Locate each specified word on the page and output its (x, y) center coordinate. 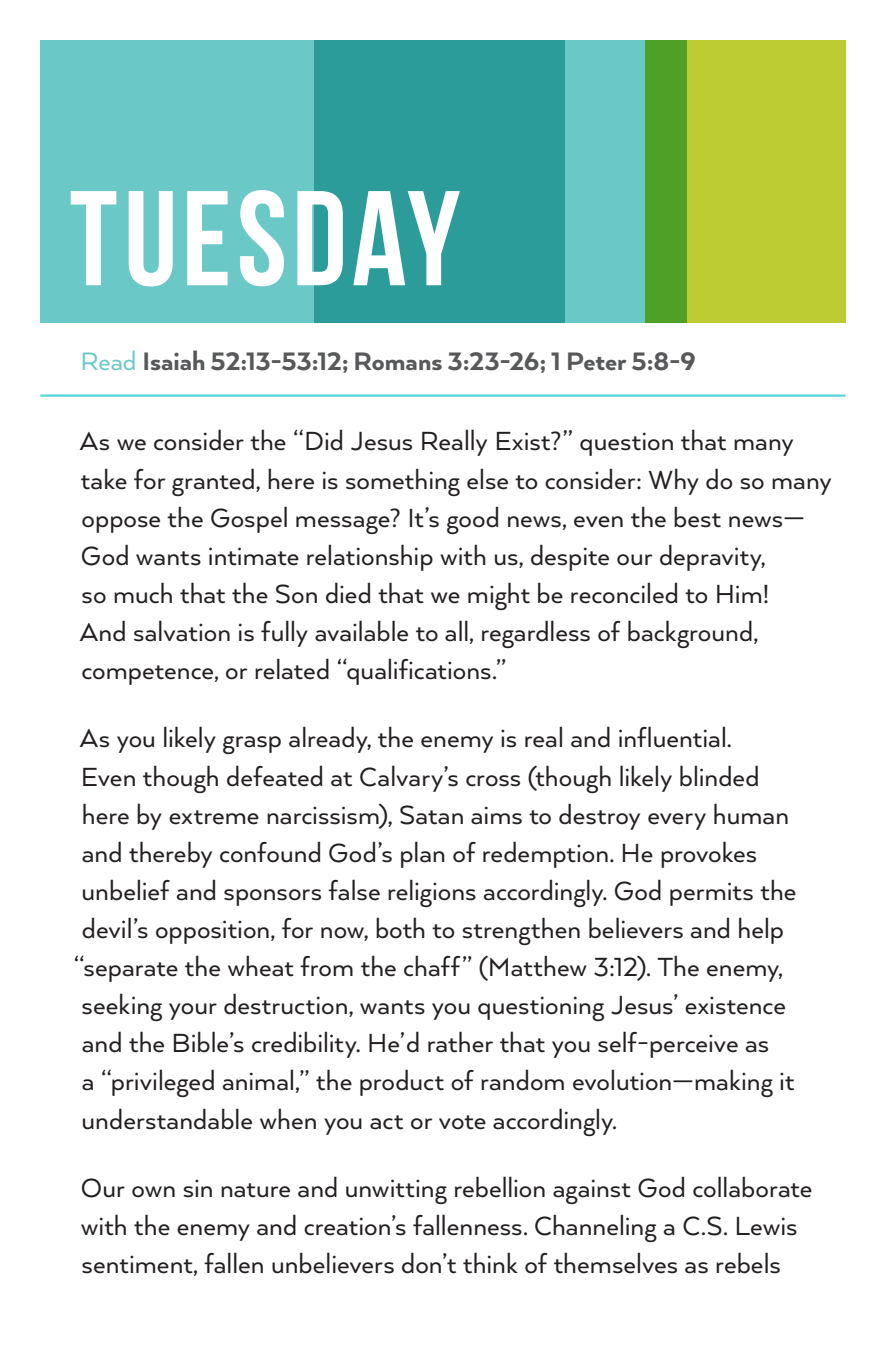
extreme (214, 817)
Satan (431, 815)
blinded (719, 776)
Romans (398, 361)
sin (197, 1188)
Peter (597, 361)
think (490, 1263)
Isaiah (174, 360)
